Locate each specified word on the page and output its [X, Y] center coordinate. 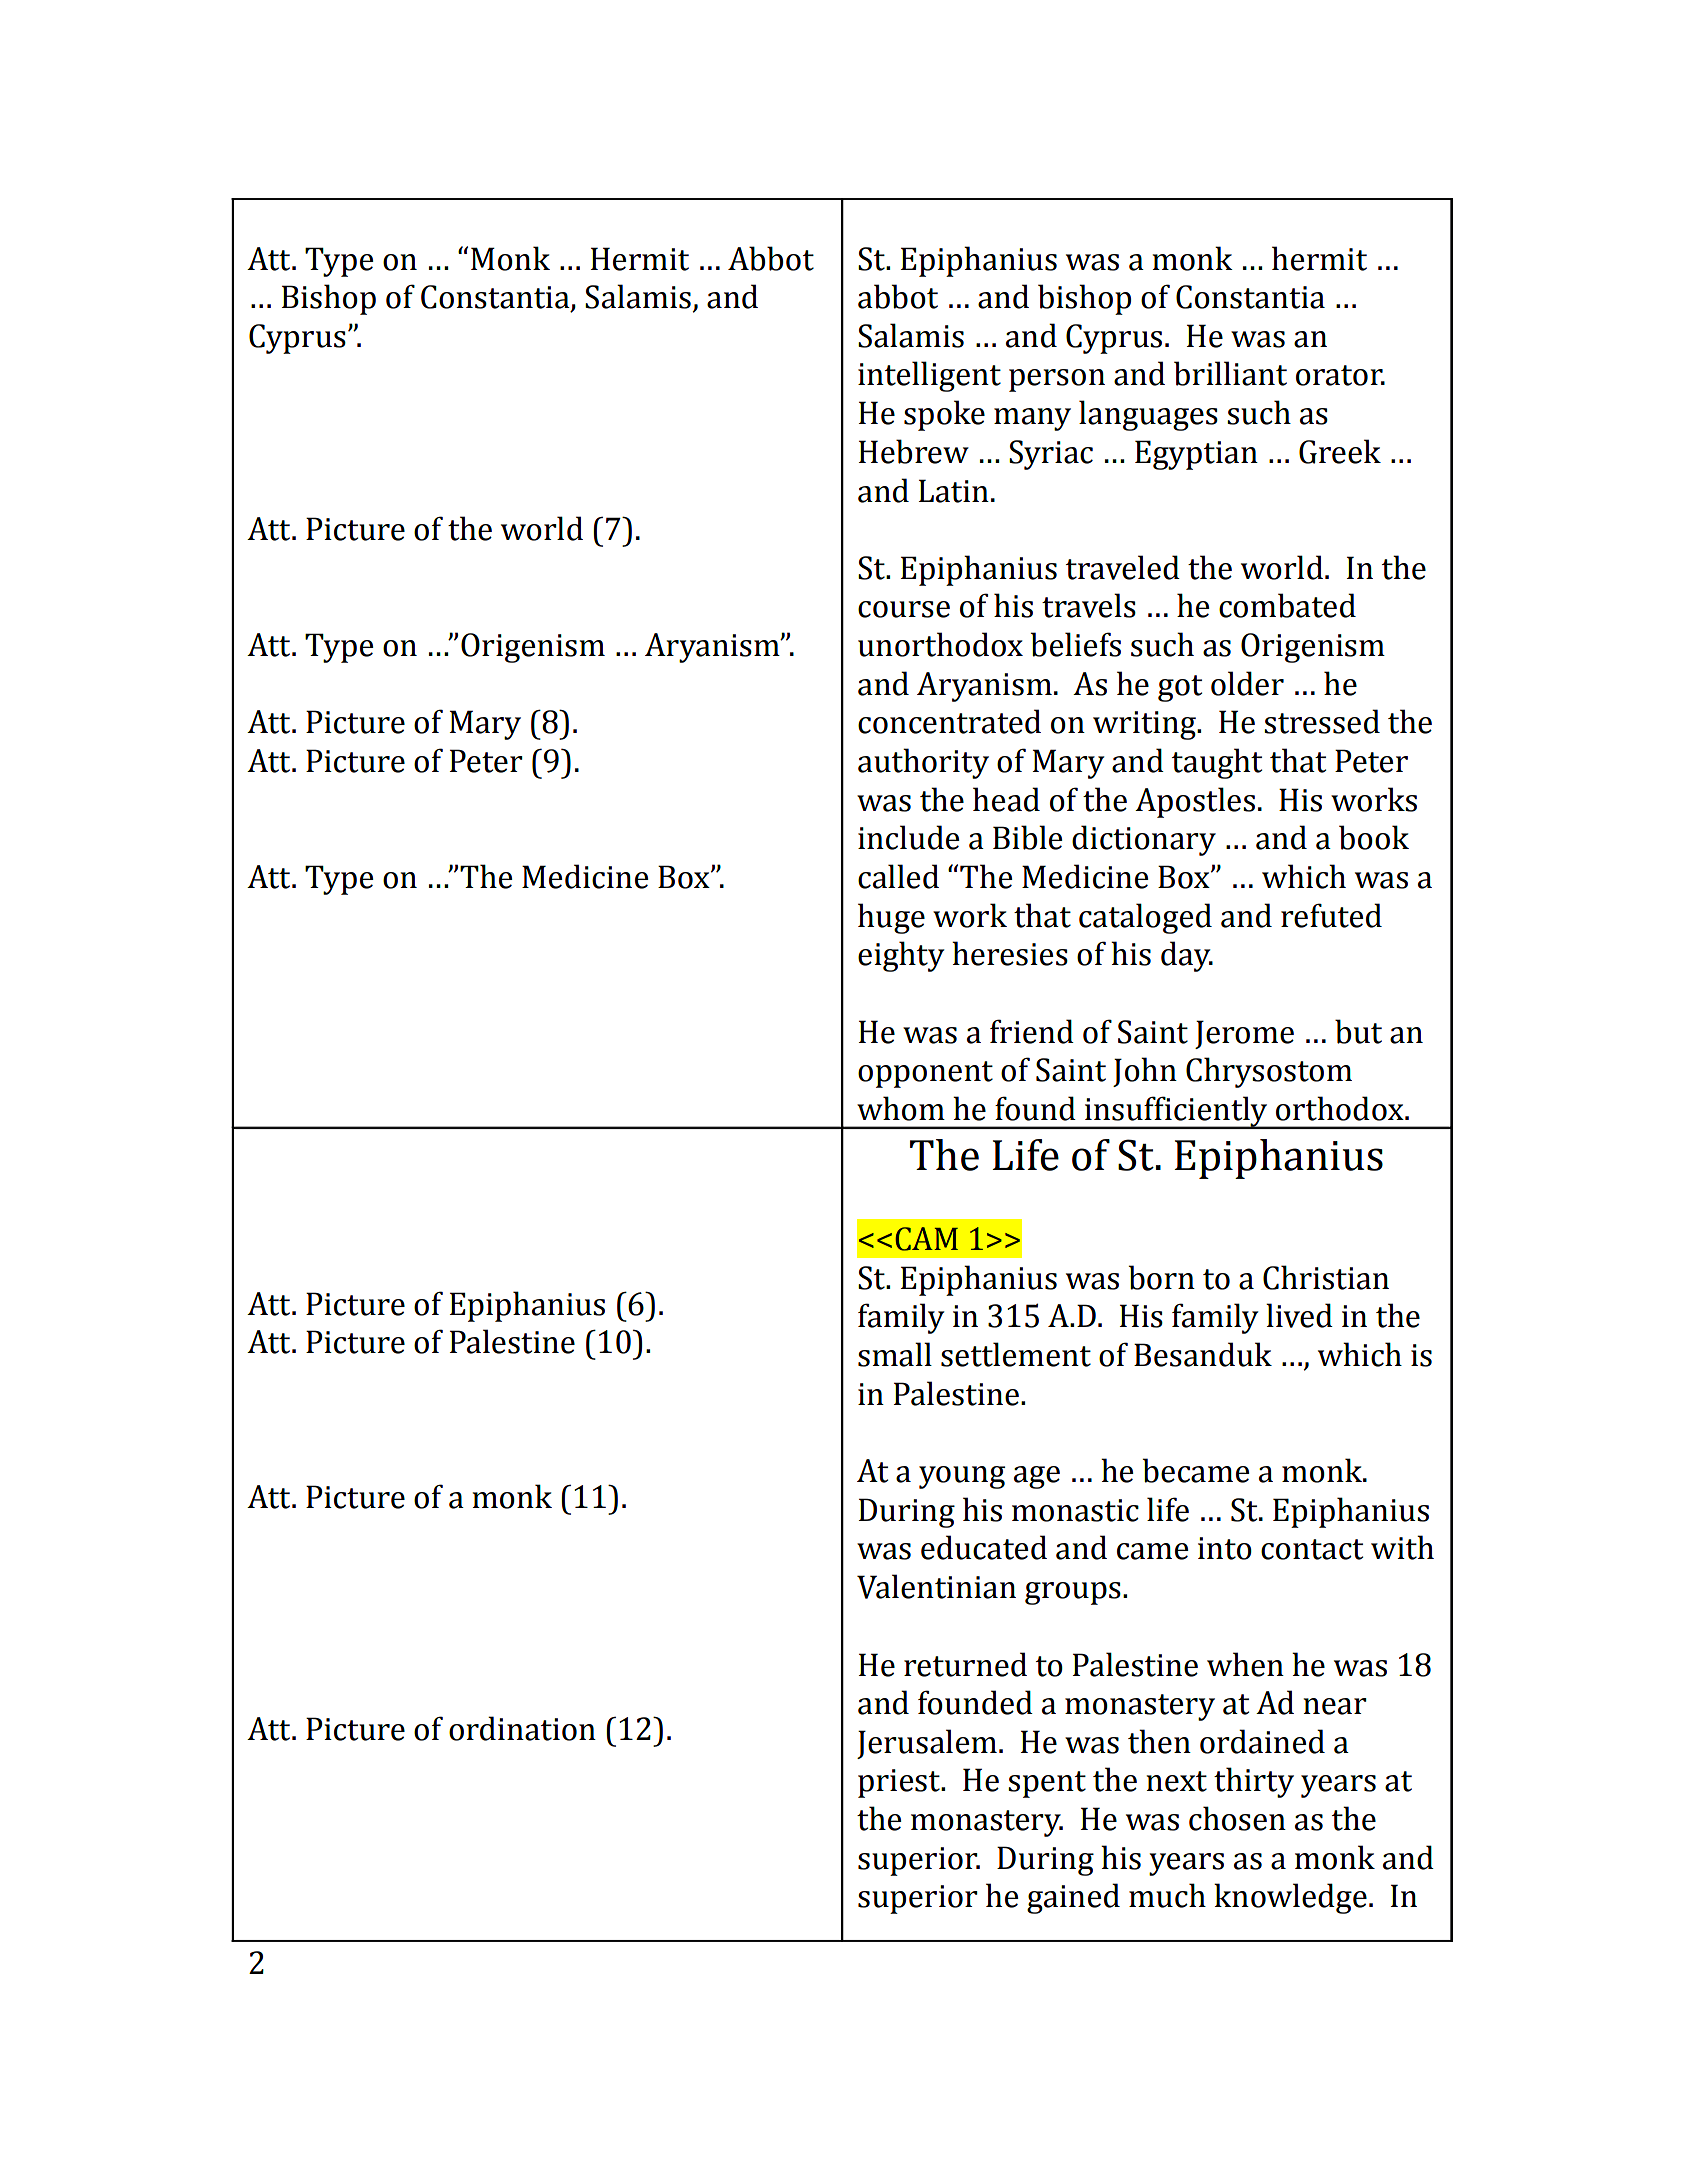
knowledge [1290, 1898]
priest [900, 1783]
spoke [944, 415]
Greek [1340, 451]
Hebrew [914, 451]
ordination [522, 1728]
